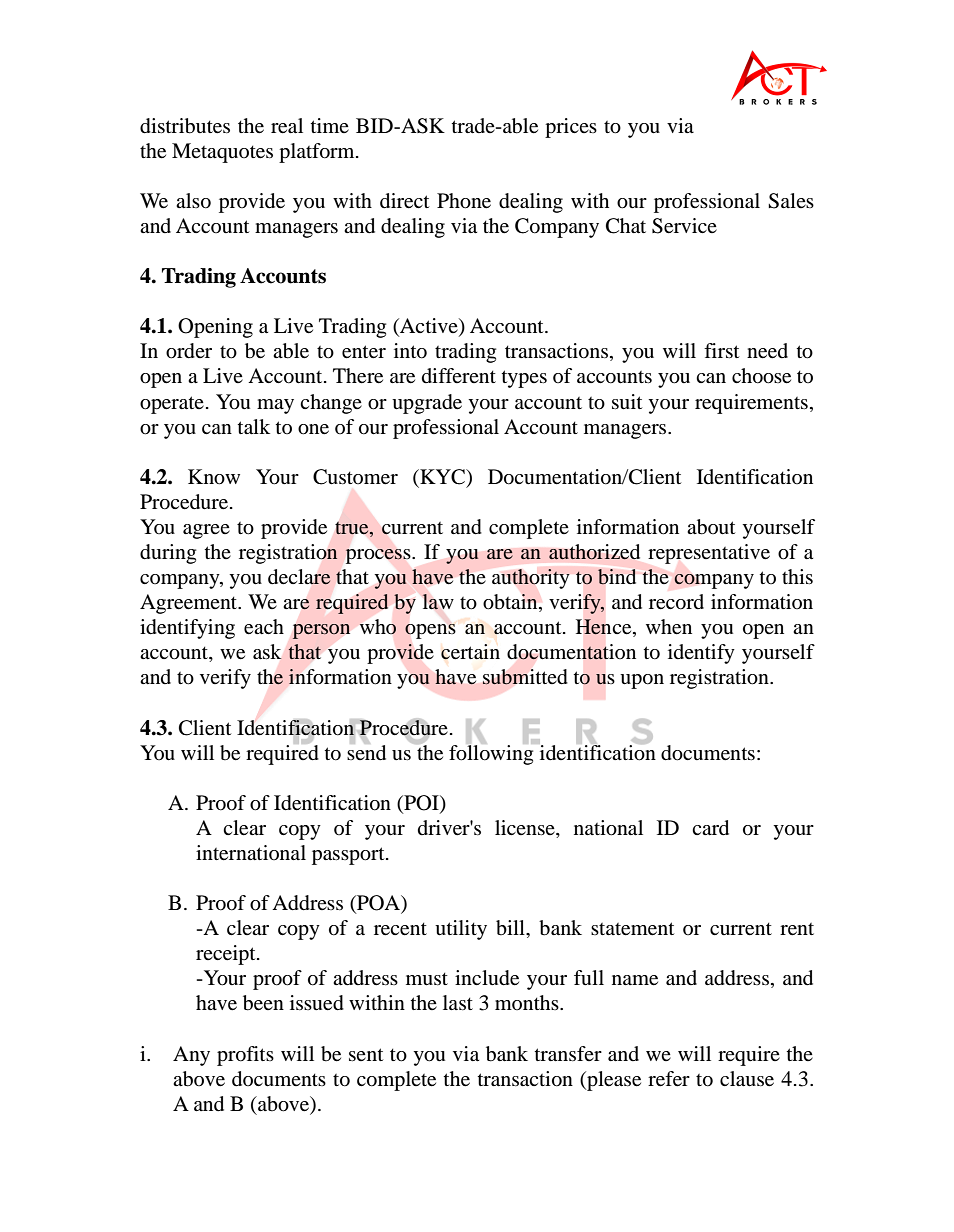 The image size is (954, 1232). What do you see at coordinates (254, 427) in the page?
I see `talk` at bounding box center [254, 427].
